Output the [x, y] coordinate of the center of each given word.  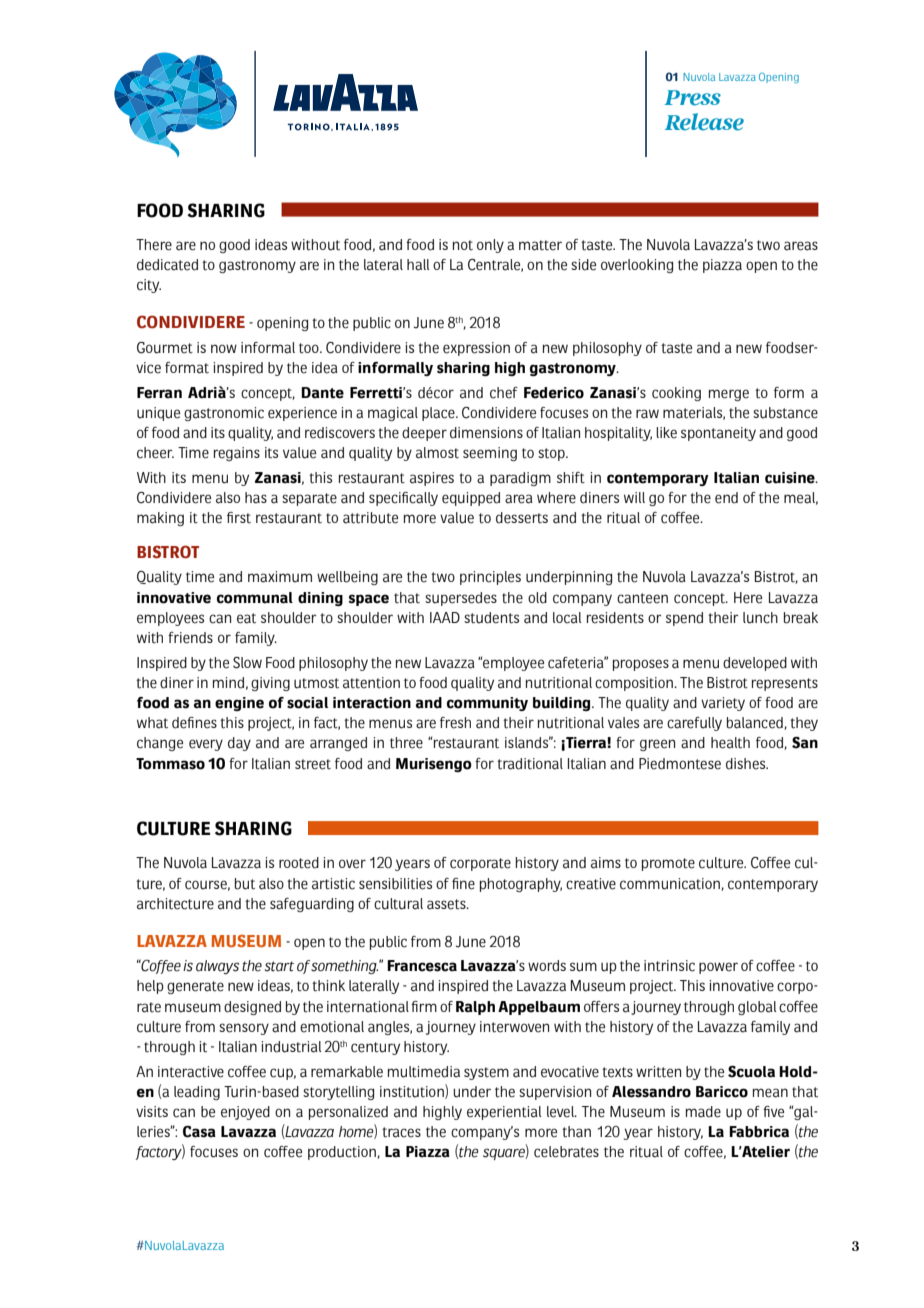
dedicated [167, 265]
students [491, 618]
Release [704, 122]
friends [190, 638]
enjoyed [245, 1113]
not [463, 245]
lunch [760, 618]
